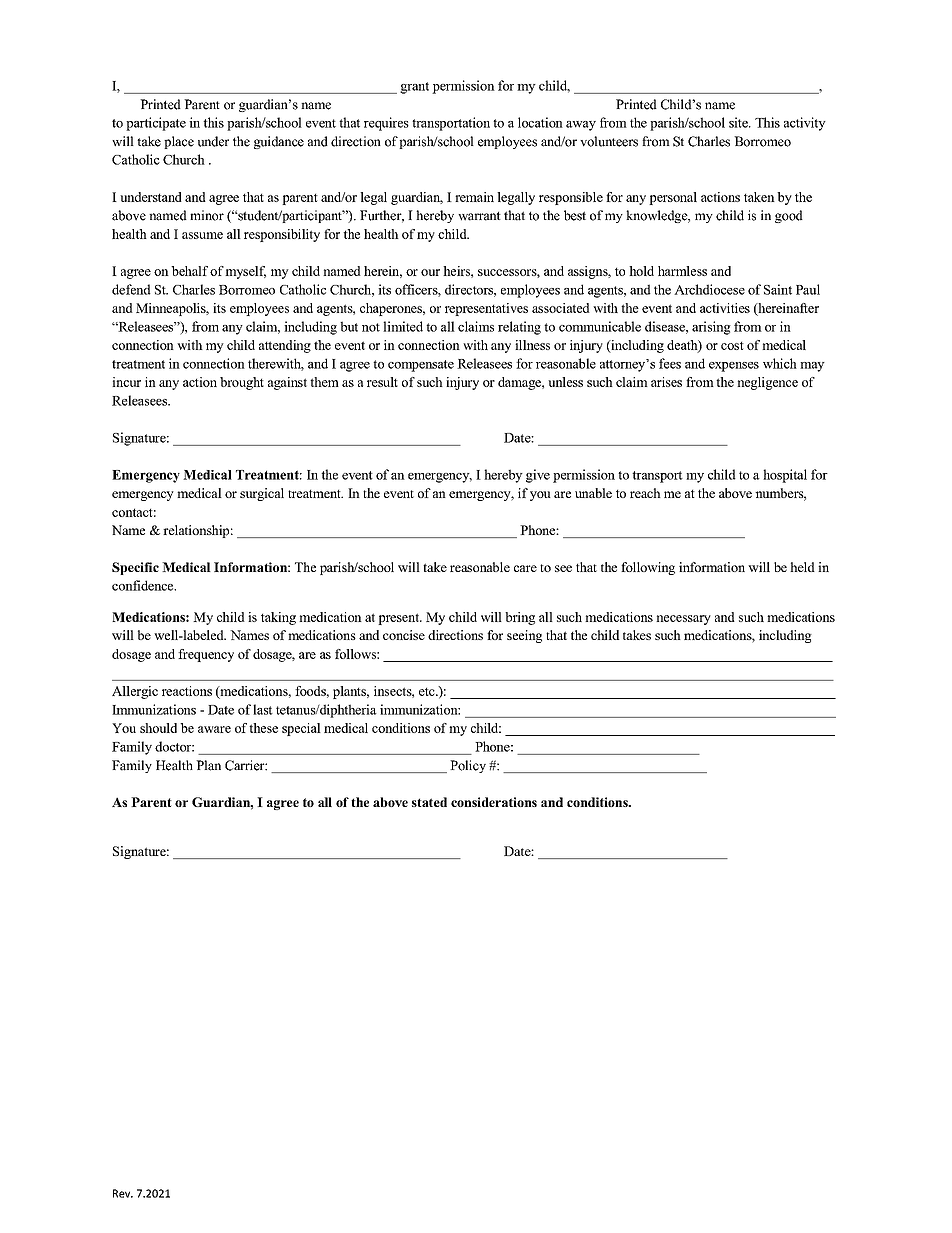  Describe the element at coordinates (156, 124) in the screenshot. I see `participate` at that location.
